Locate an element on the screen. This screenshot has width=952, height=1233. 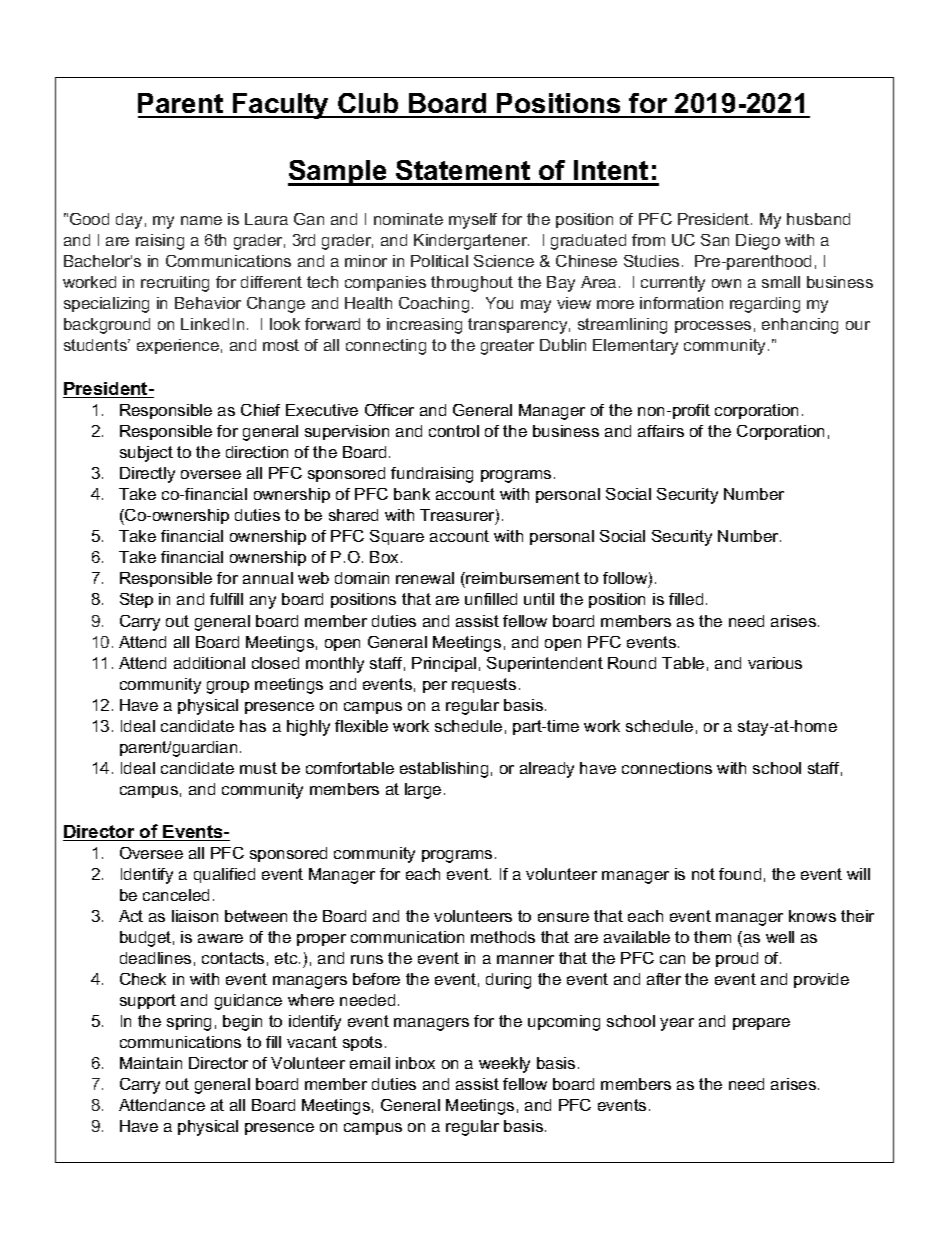
control is located at coordinates (454, 431).
